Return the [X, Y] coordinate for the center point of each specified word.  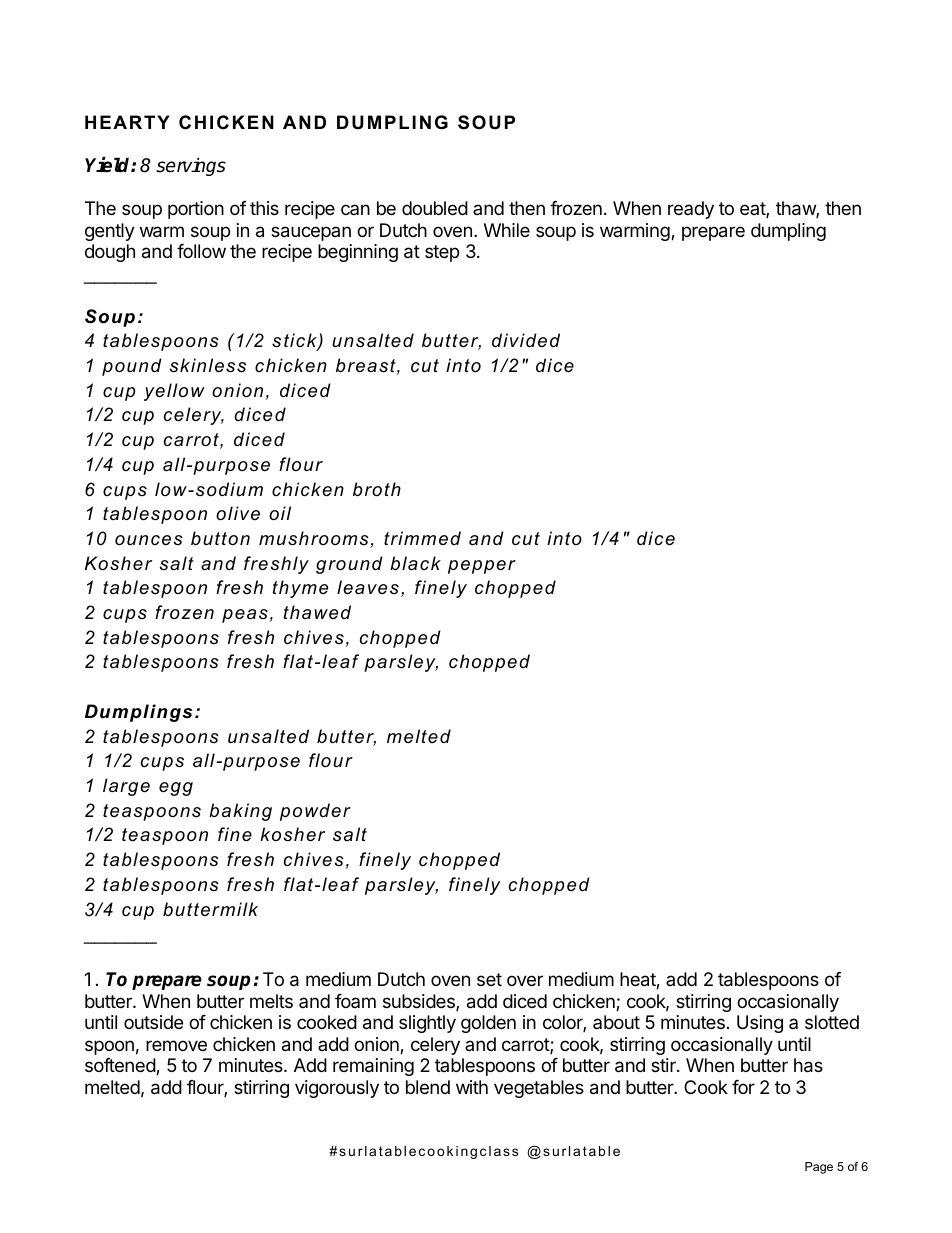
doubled [435, 208]
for [743, 1087]
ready [691, 210]
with [472, 1087]
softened [121, 1066]
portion [196, 210]
